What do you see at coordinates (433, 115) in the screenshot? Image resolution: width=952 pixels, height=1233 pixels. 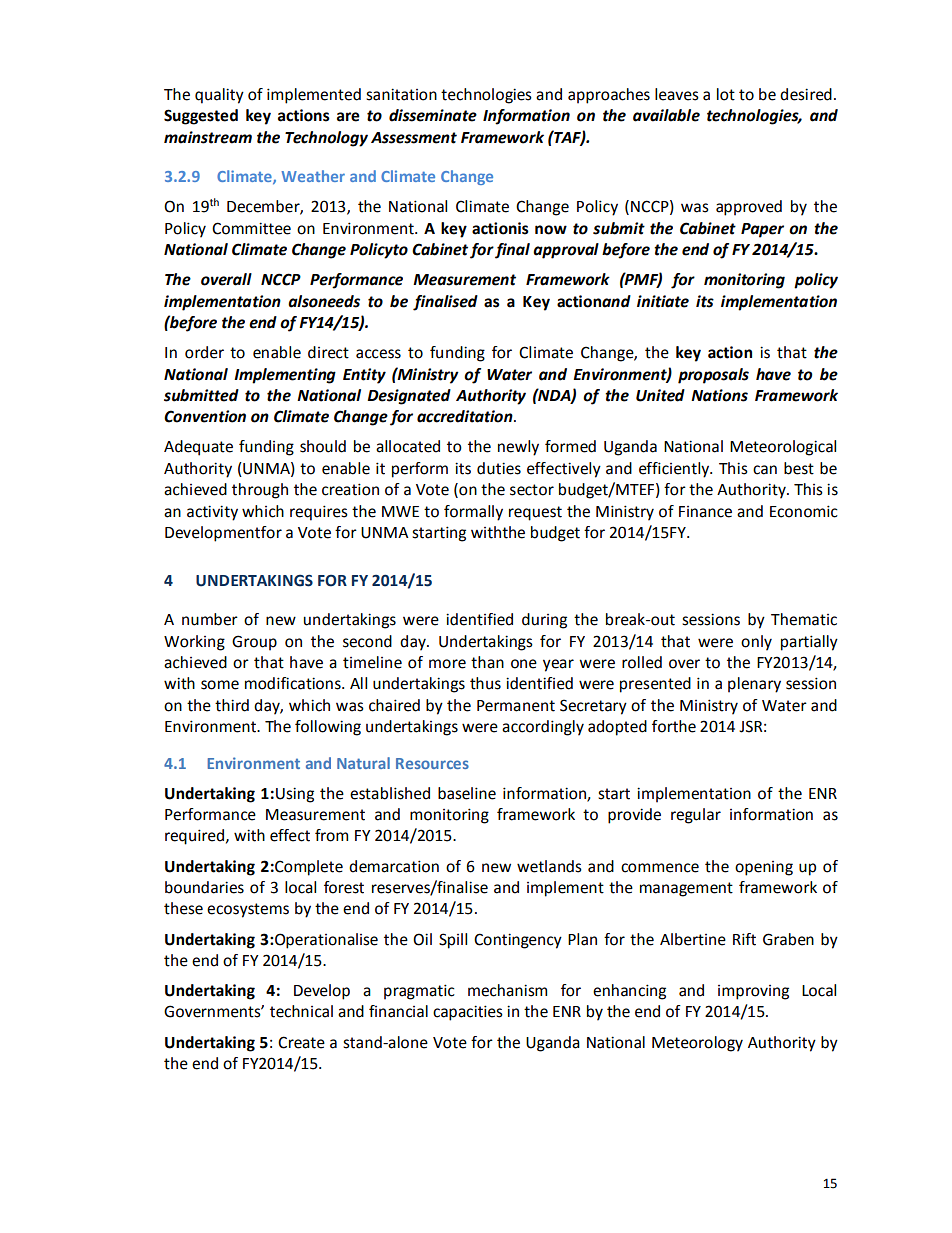 I see `disseminate` at bounding box center [433, 115].
